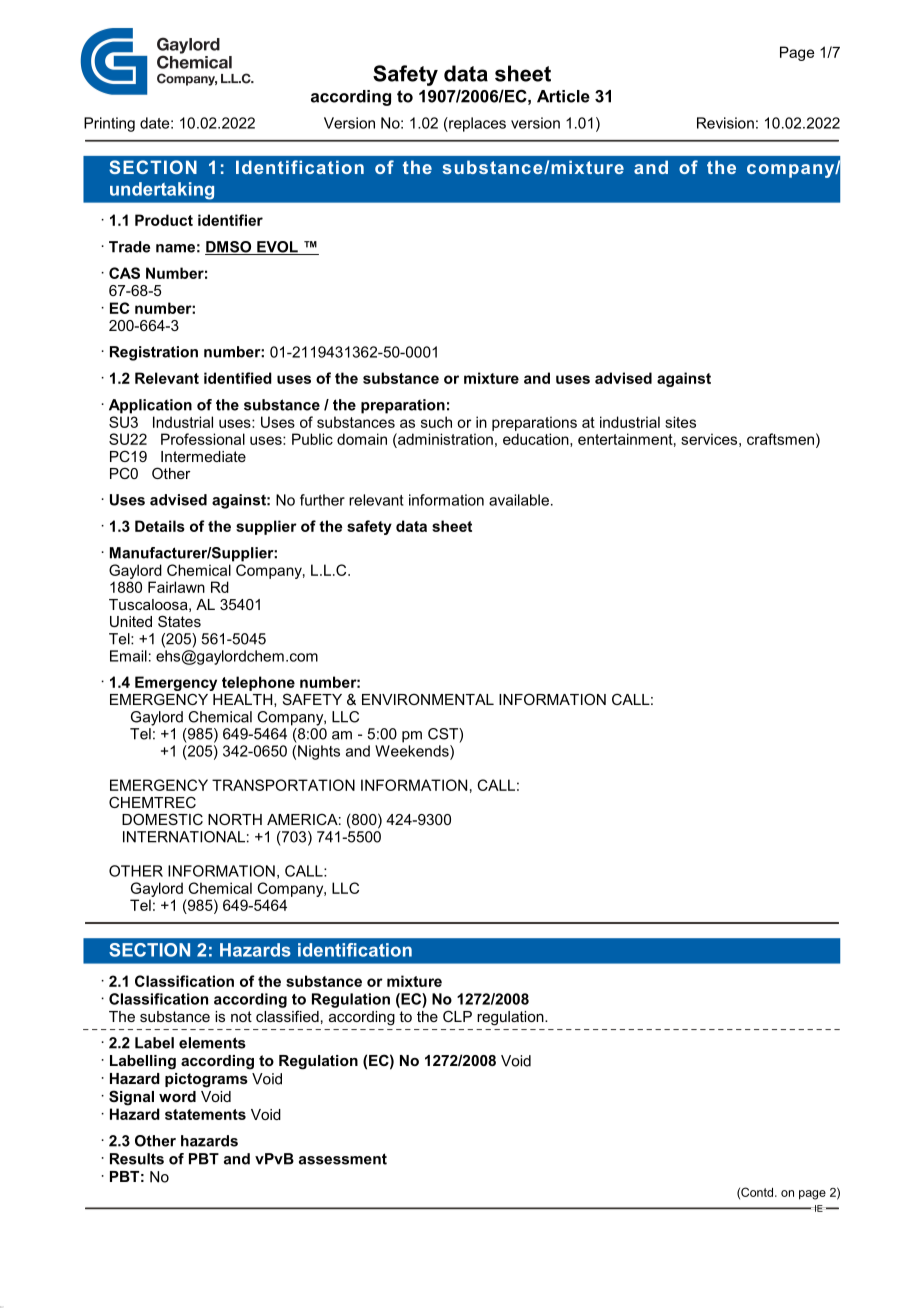 This screenshot has width=924, height=1308. What do you see at coordinates (413, 751) in the screenshot?
I see `Weekends` at bounding box center [413, 751].
